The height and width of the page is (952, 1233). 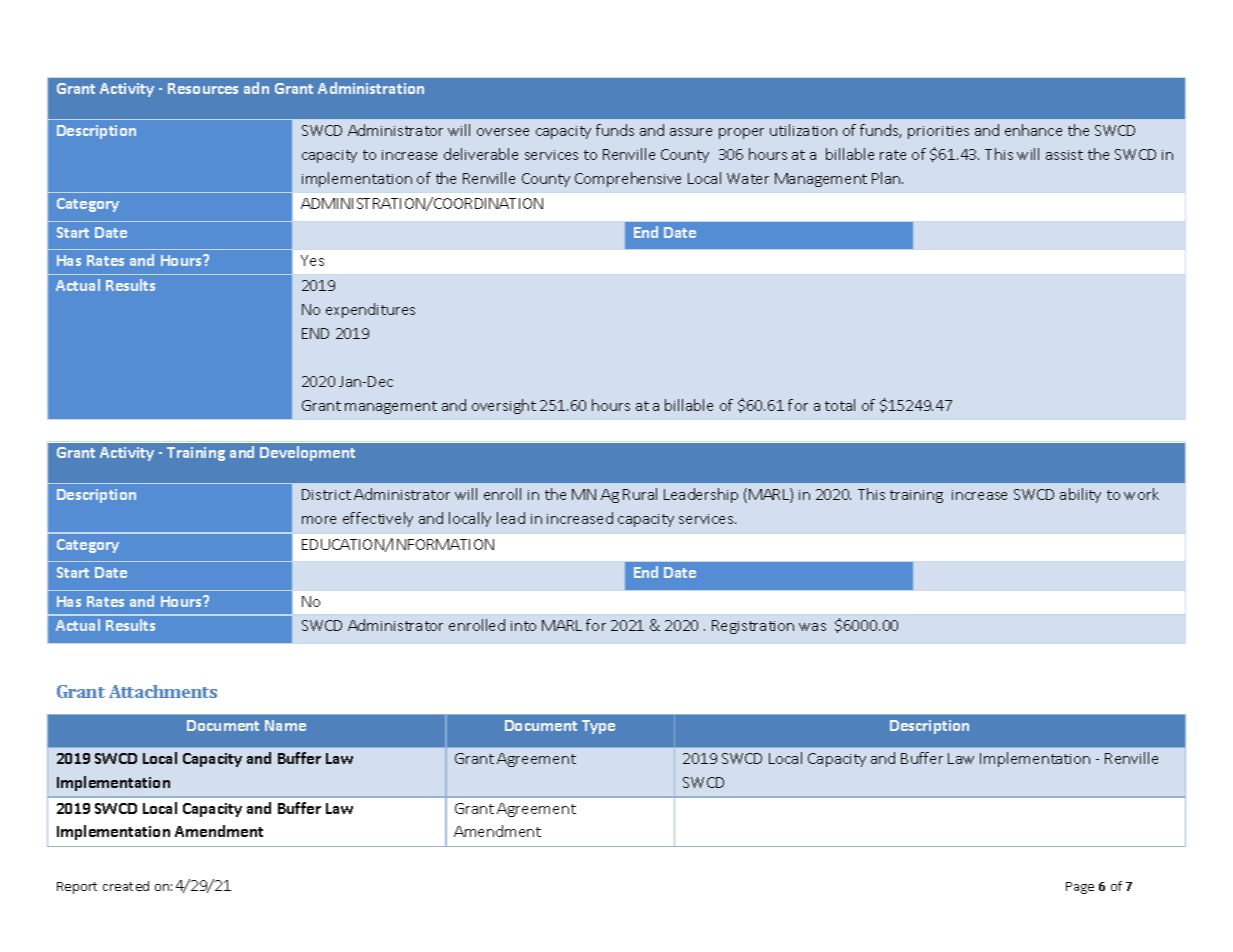 I want to click on enhance, so click(x=1033, y=130).
